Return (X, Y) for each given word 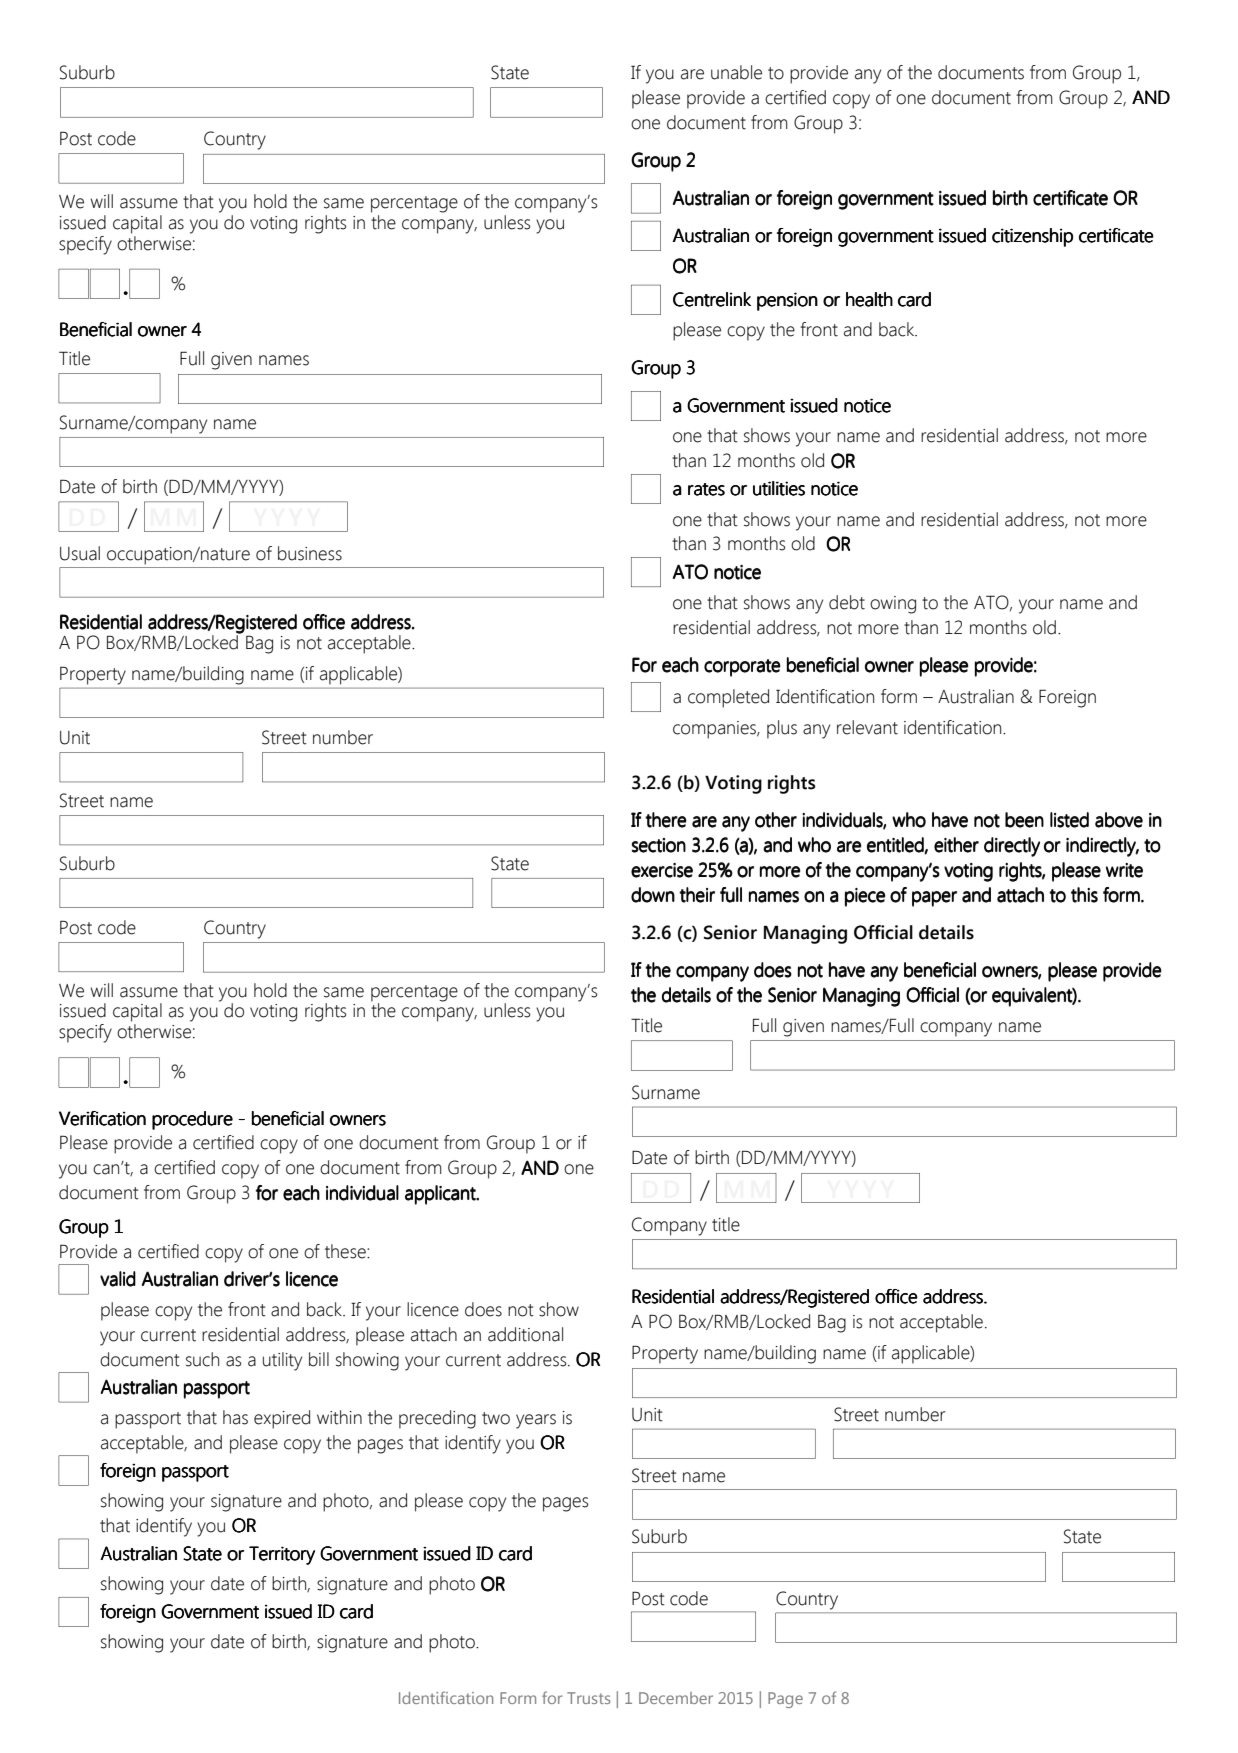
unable (736, 72)
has (235, 1417)
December (676, 1698)
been (1024, 820)
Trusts (589, 1698)
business (310, 553)
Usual (80, 553)
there (666, 820)
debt (847, 602)
